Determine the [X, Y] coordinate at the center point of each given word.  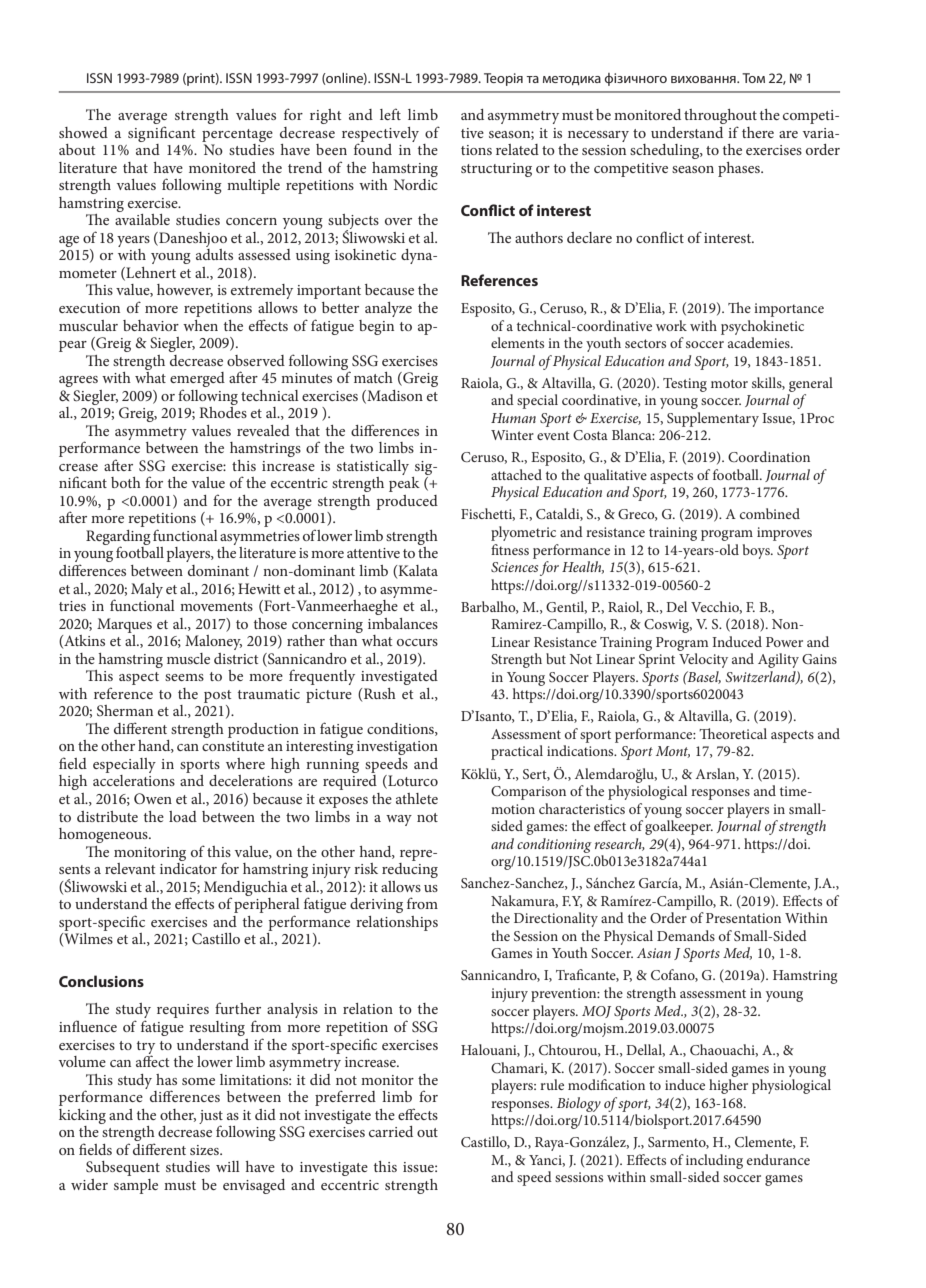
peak [404, 484]
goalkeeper [679, 827]
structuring [496, 170]
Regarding [118, 539]
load [183, 816]
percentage [237, 135]
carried [391, 1131]
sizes [205, 1150]
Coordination [769, 456]
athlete [417, 798]
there [758, 132]
